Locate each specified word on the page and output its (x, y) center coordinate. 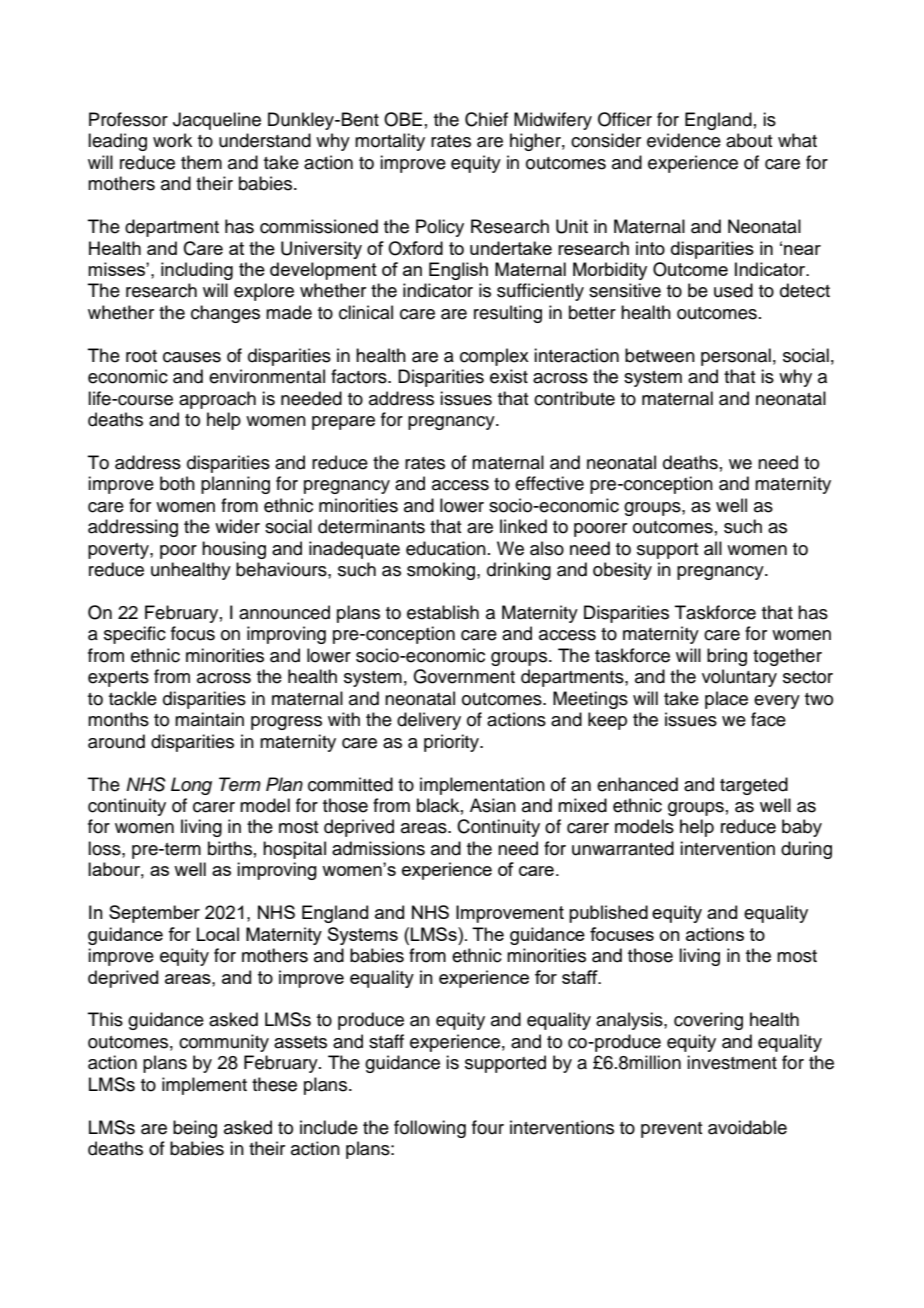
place (726, 700)
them (201, 162)
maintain (209, 719)
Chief (486, 119)
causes (192, 357)
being (195, 1129)
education (446, 548)
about (749, 140)
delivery (429, 721)
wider (237, 526)
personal (736, 357)
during (806, 850)
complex (494, 357)
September (154, 914)
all (713, 548)
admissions (378, 848)
